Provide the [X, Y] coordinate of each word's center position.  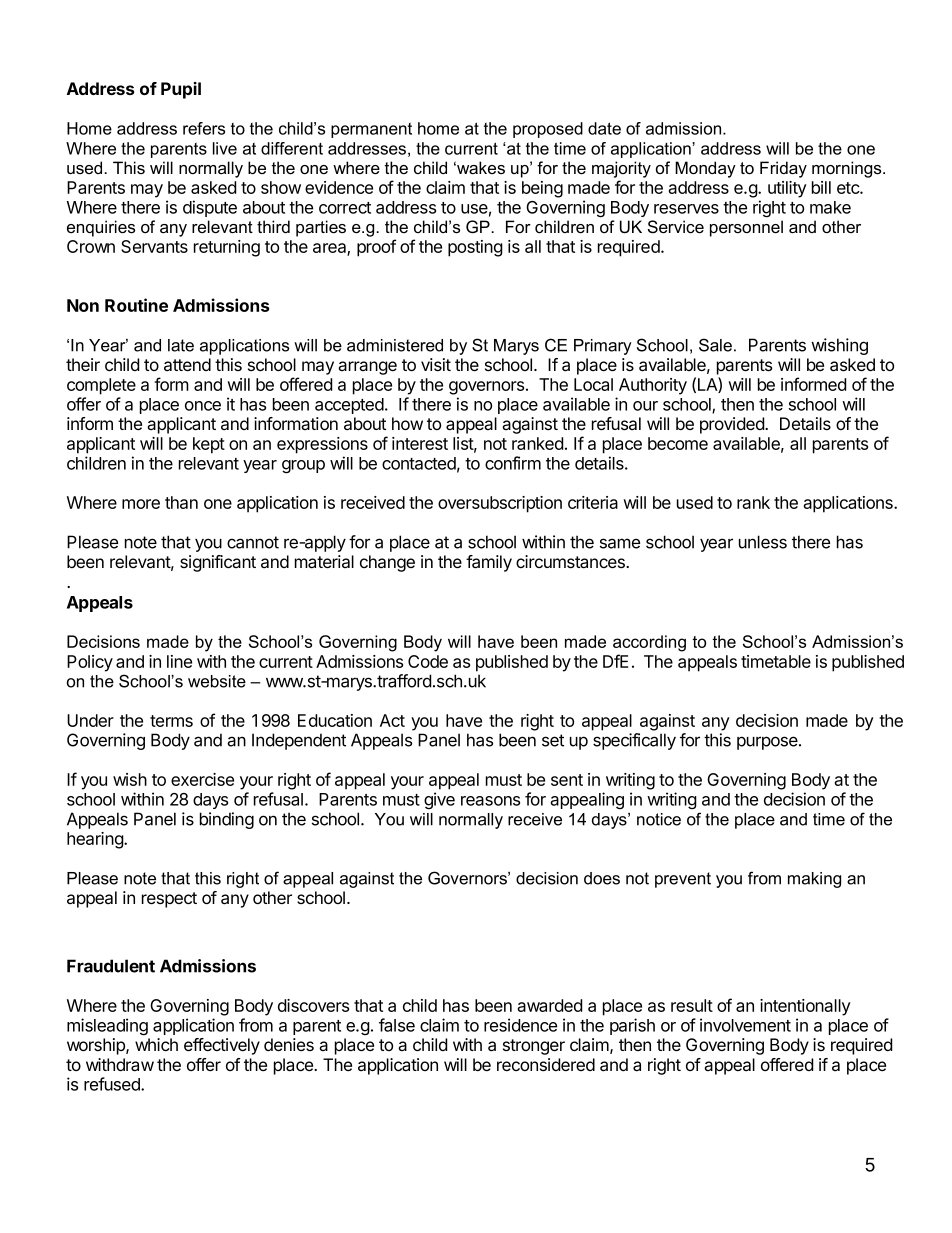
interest [420, 443]
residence [520, 1025]
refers [204, 128]
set [553, 740]
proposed [548, 130]
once [203, 406]
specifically [634, 741]
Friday [783, 169]
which [156, 1044]
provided [733, 425]
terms [171, 721]
